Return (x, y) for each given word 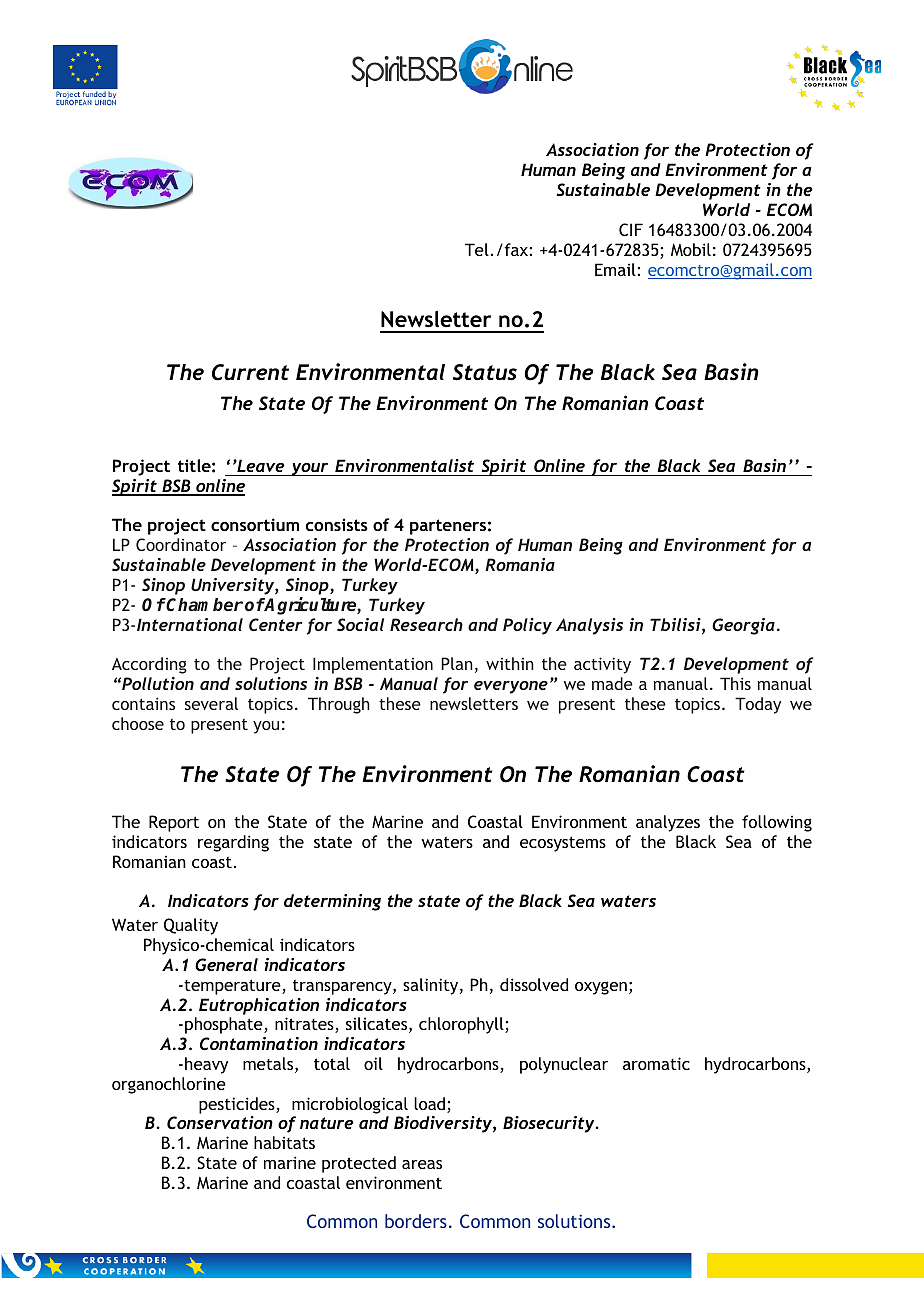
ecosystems (563, 844)
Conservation (220, 1122)
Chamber (204, 604)
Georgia (743, 626)
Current (250, 372)
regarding (233, 843)
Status (485, 372)
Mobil (691, 249)
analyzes (668, 823)
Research (426, 624)
